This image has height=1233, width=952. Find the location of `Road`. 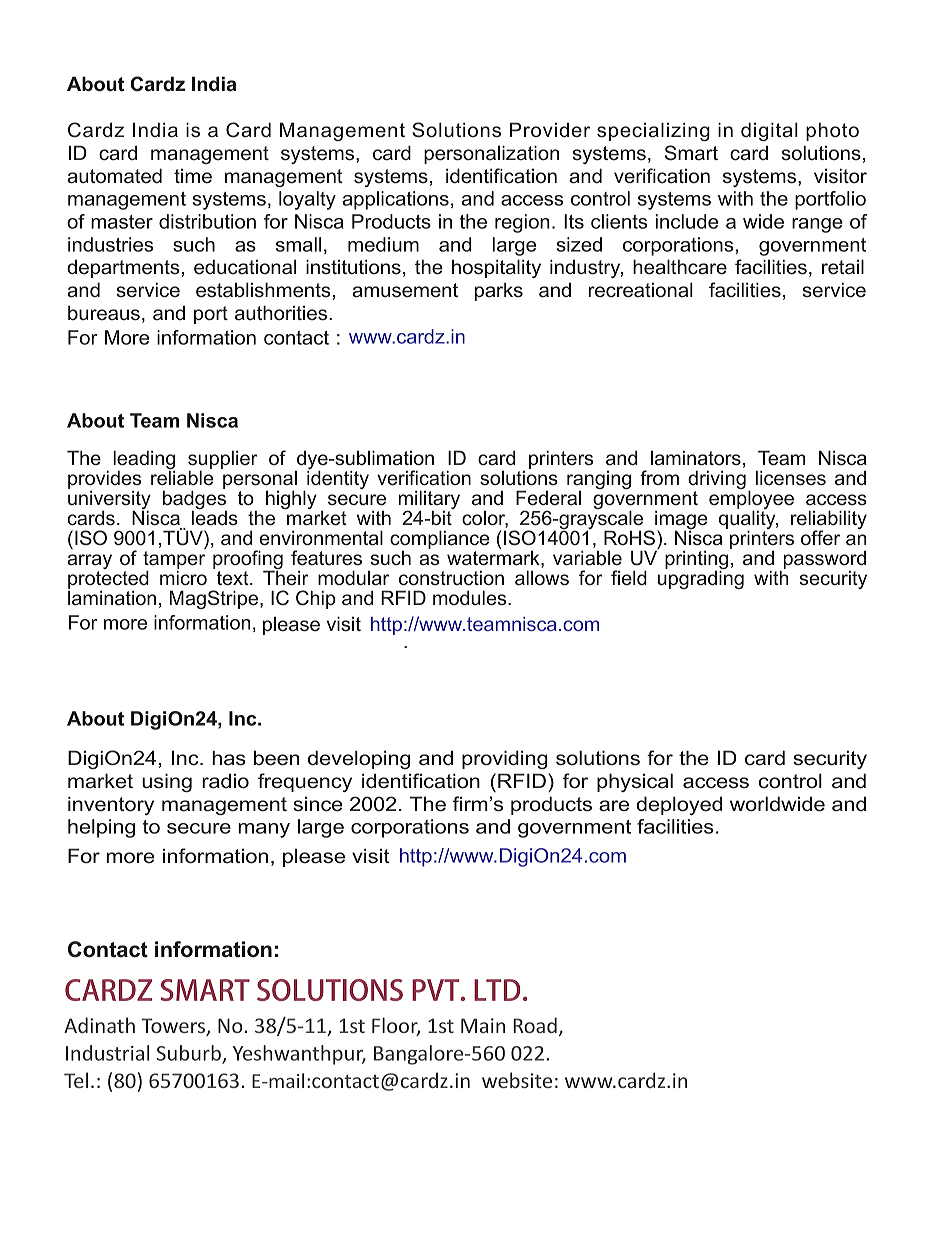

Road is located at coordinates (535, 1025).
